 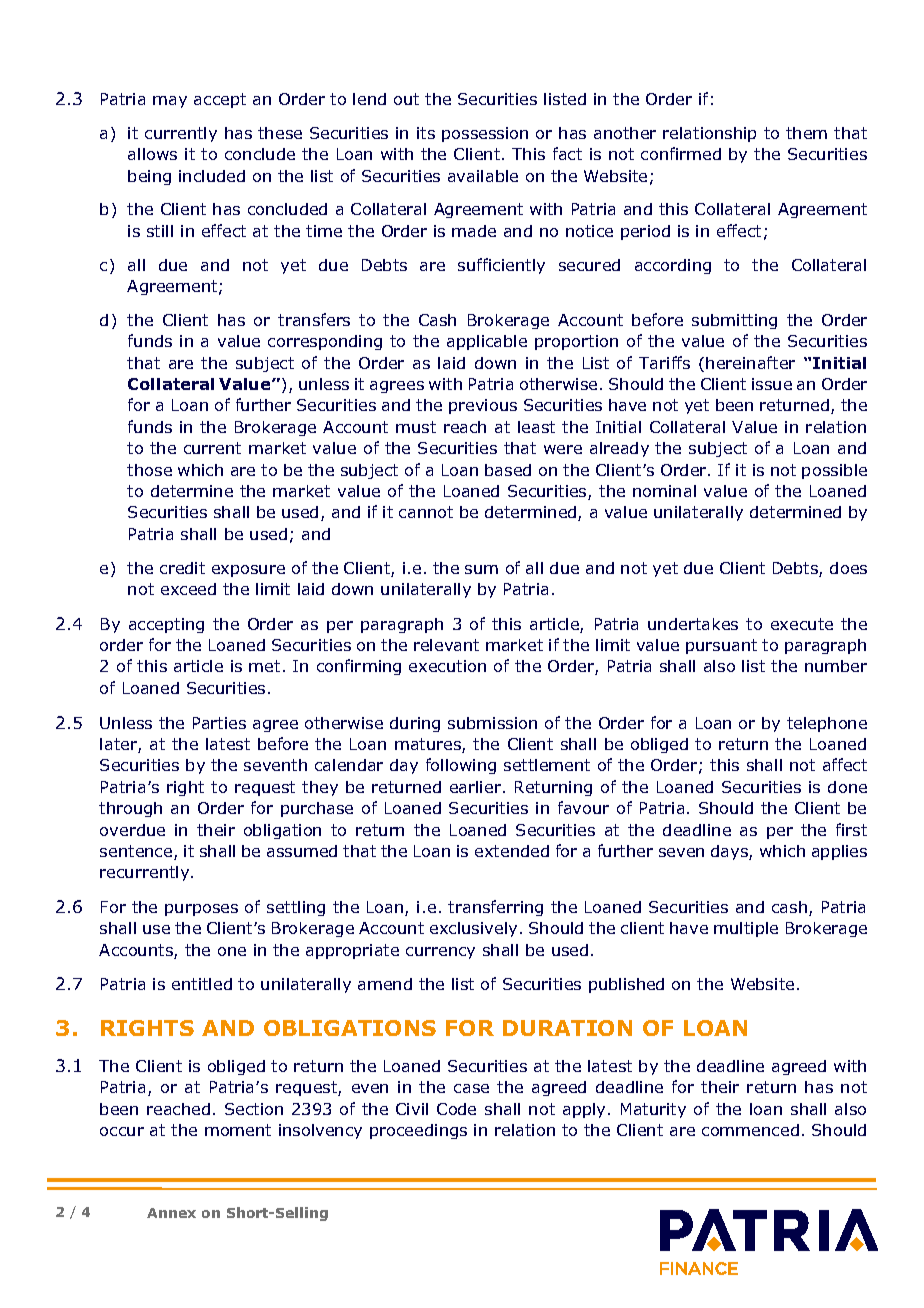 What do you see at coordinates (806, 133) in the screenshot?
I see `them` at bounding box center [806, 133].
